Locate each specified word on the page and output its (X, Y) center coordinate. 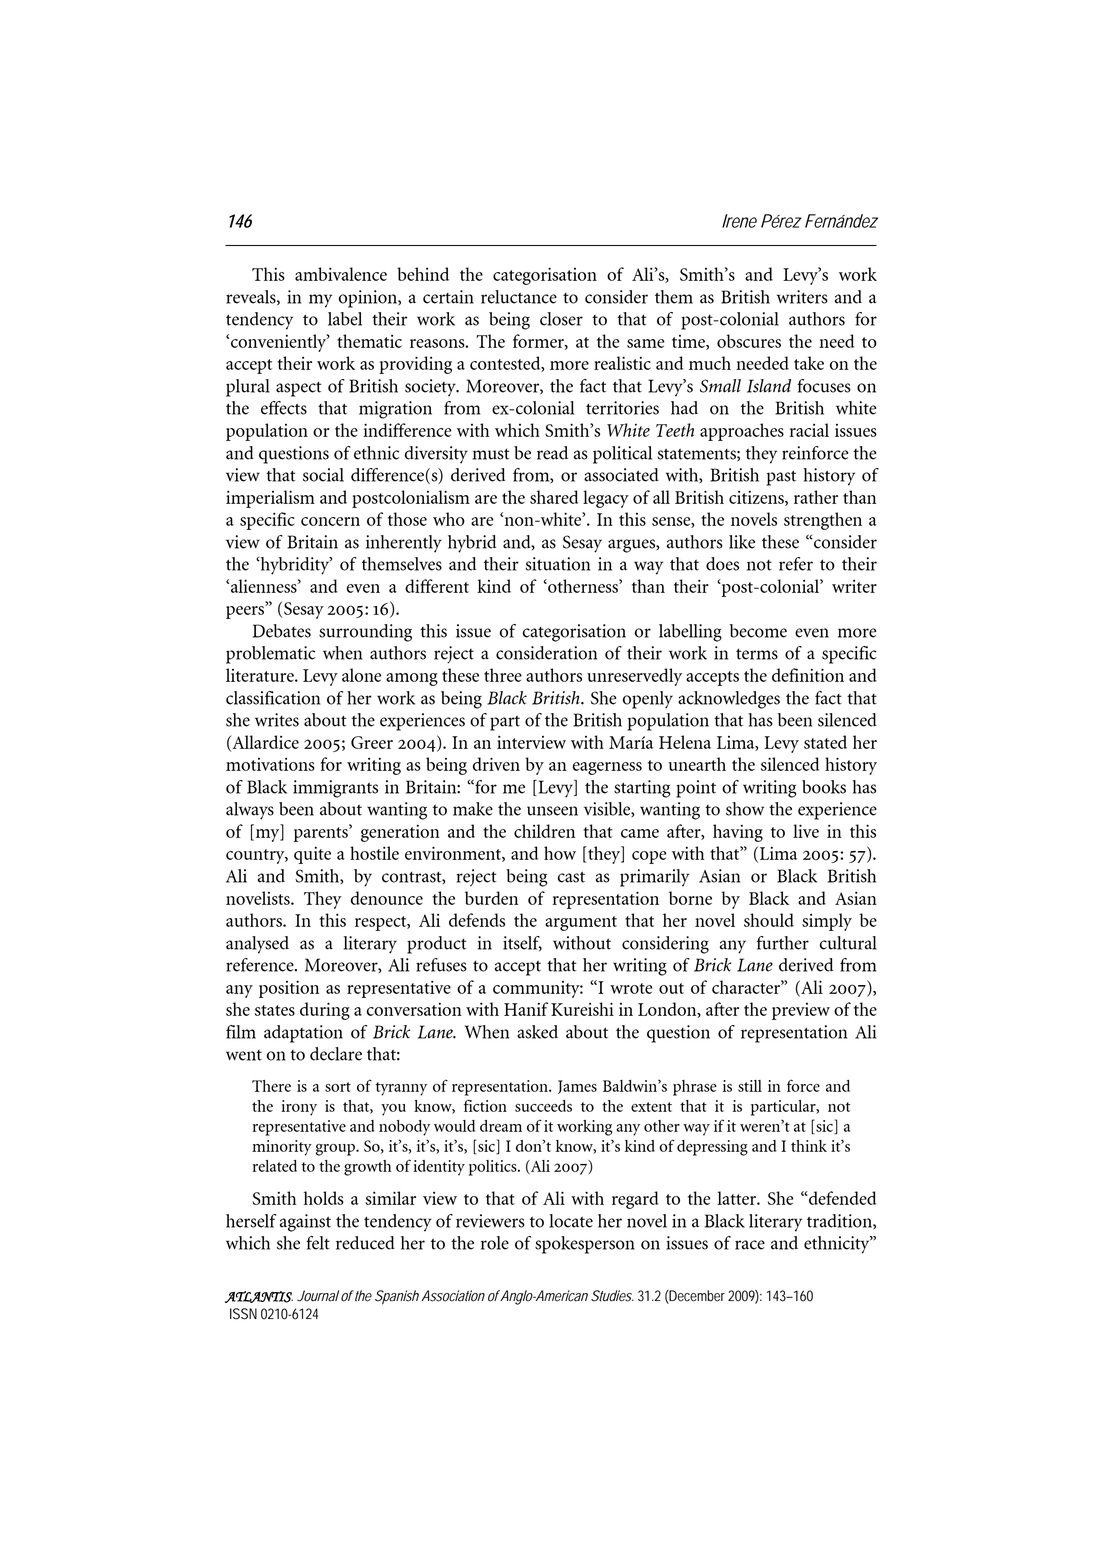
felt (318, 1243)
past (781, 478)
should (769, 920)
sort (338, 1087)
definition (808, 675)
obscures (749, 341)
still (750, 1086)
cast (571, 877)
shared (554, 497)
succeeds (543, 1106)
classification (273, 698)
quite (312, 855)
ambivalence (341, 274)
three (503, 675)
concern (330, 521)
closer (561, 319)
